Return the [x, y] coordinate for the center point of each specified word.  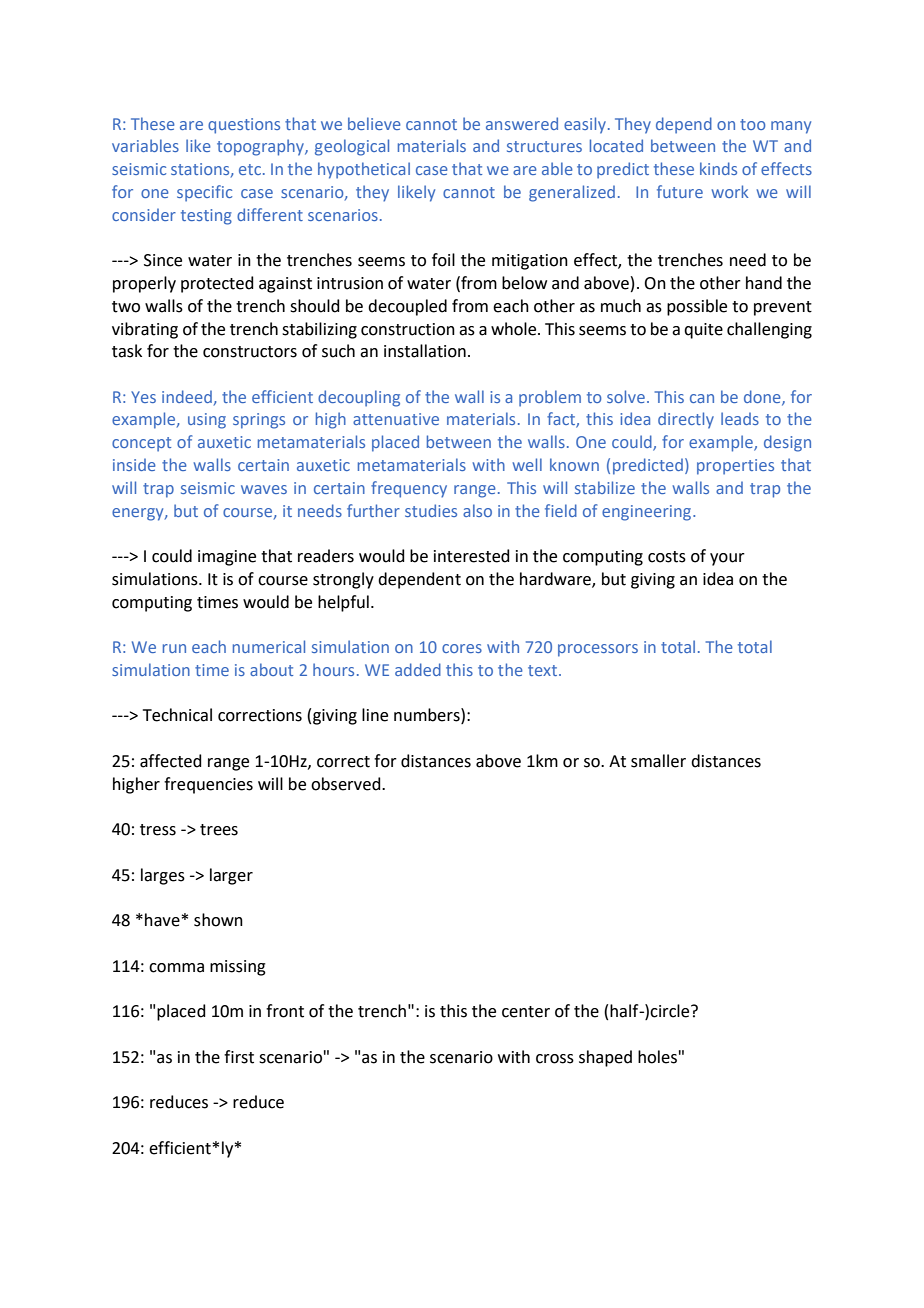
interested [472, 556]
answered [522, 123]
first [239, 1057]
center [526, 1012]
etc [251, 169]
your [727, 559]
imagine [227, 558]
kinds [718, 168]
